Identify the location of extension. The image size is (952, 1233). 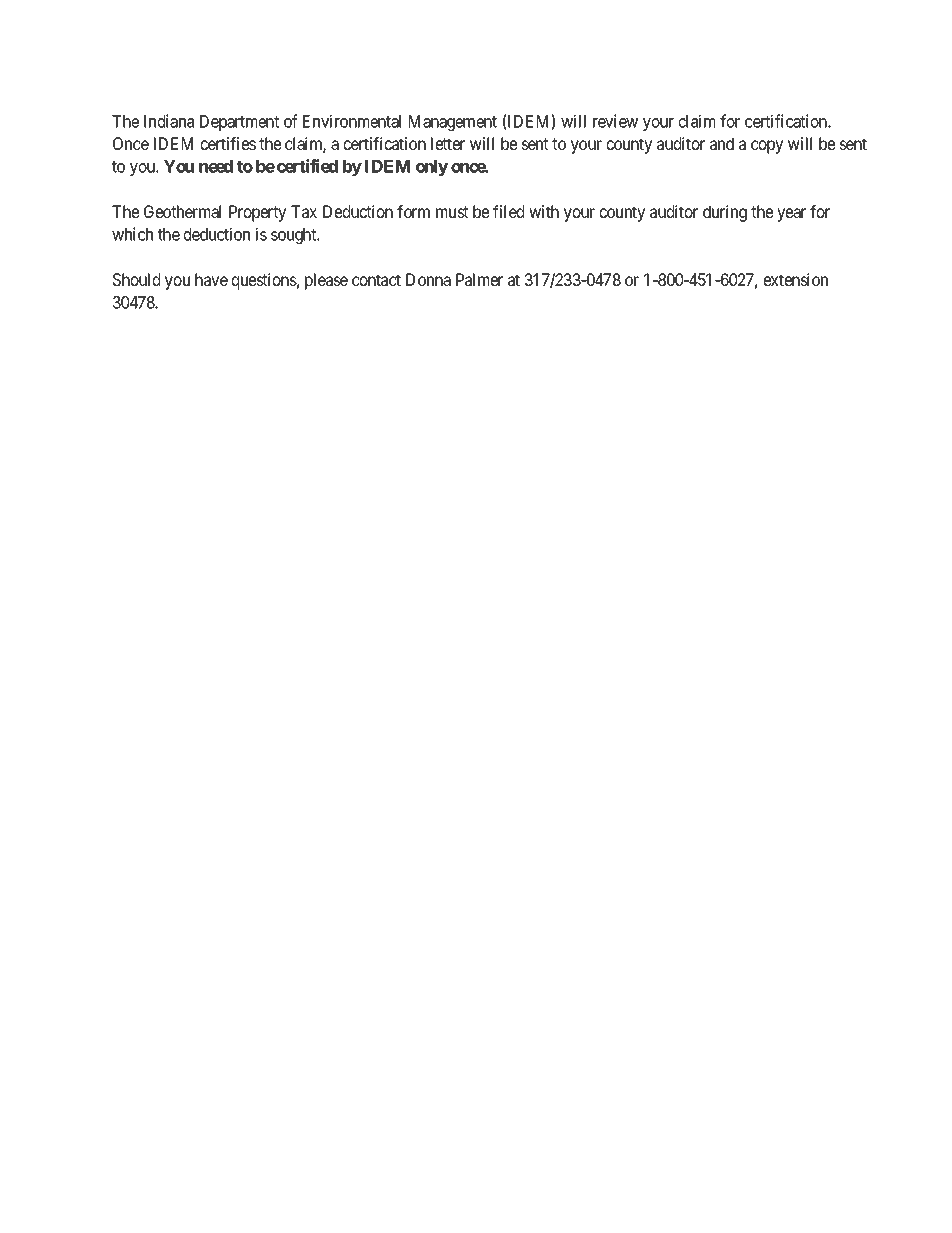
(796, 279).
